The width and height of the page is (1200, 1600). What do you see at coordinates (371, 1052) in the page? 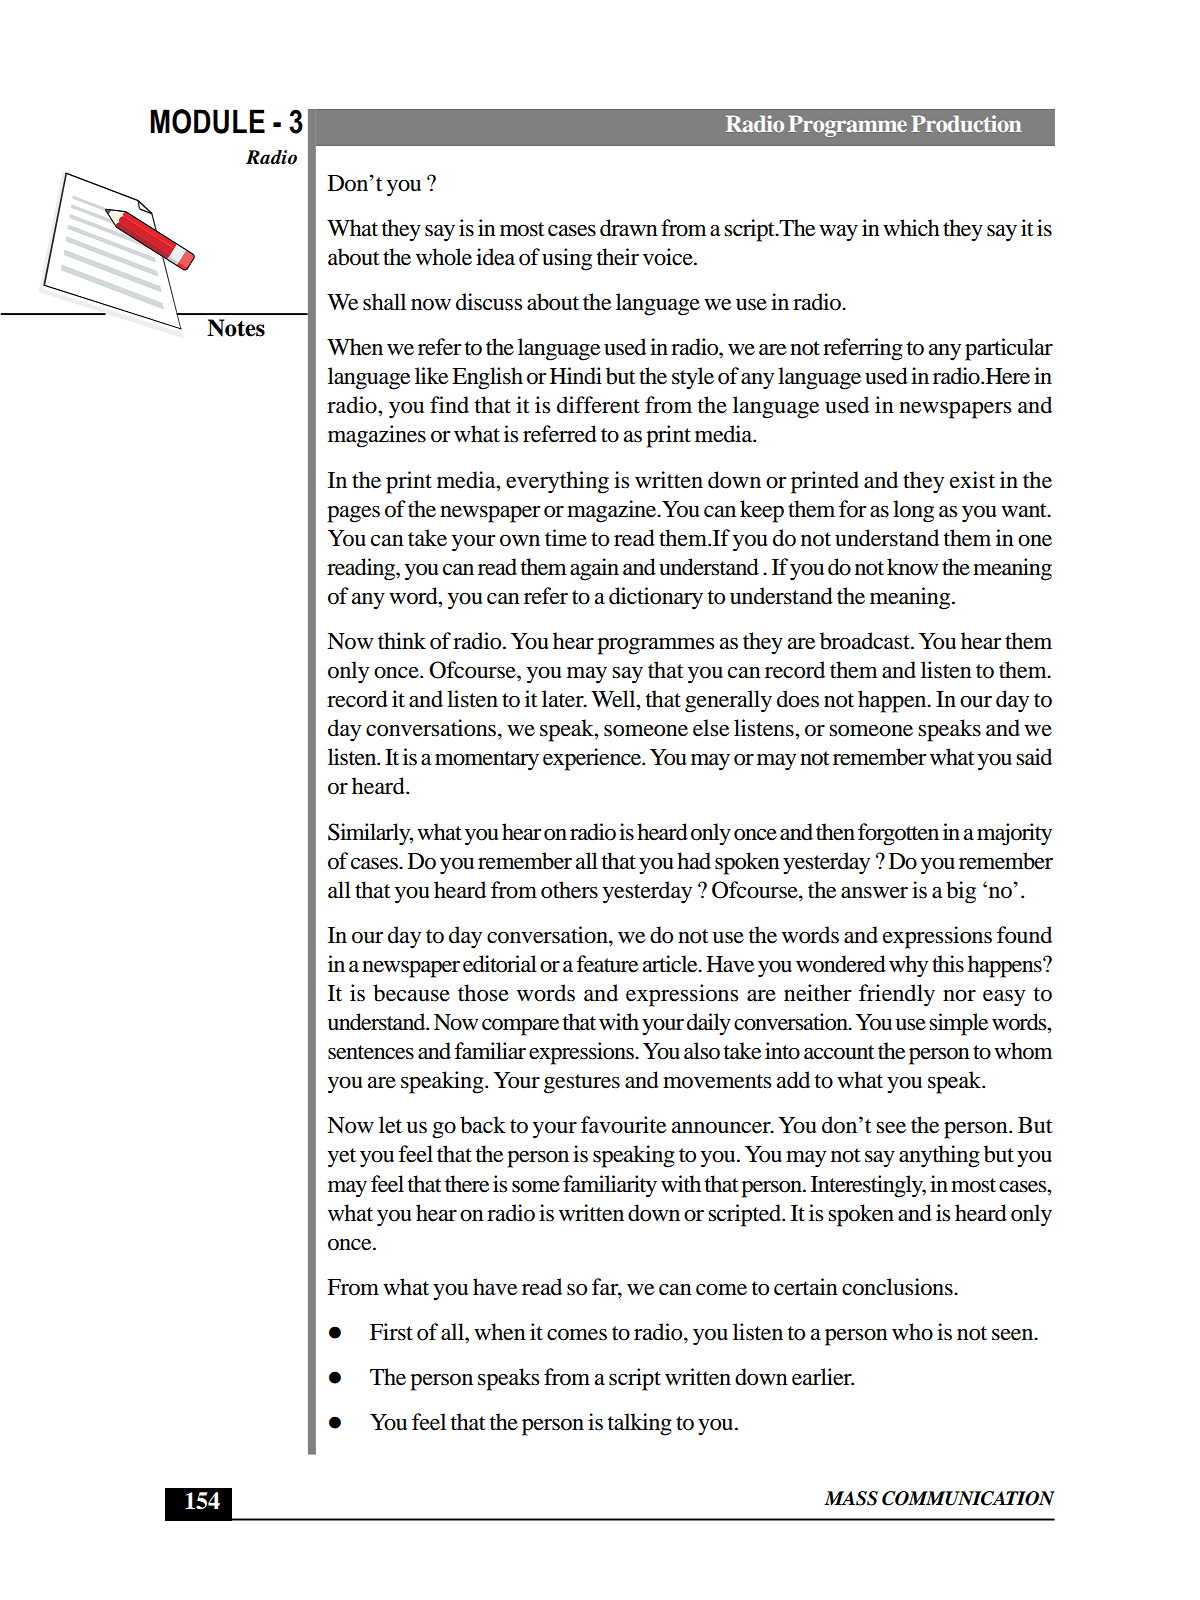
I see `sentences` at bounding box center [371, 1052].
